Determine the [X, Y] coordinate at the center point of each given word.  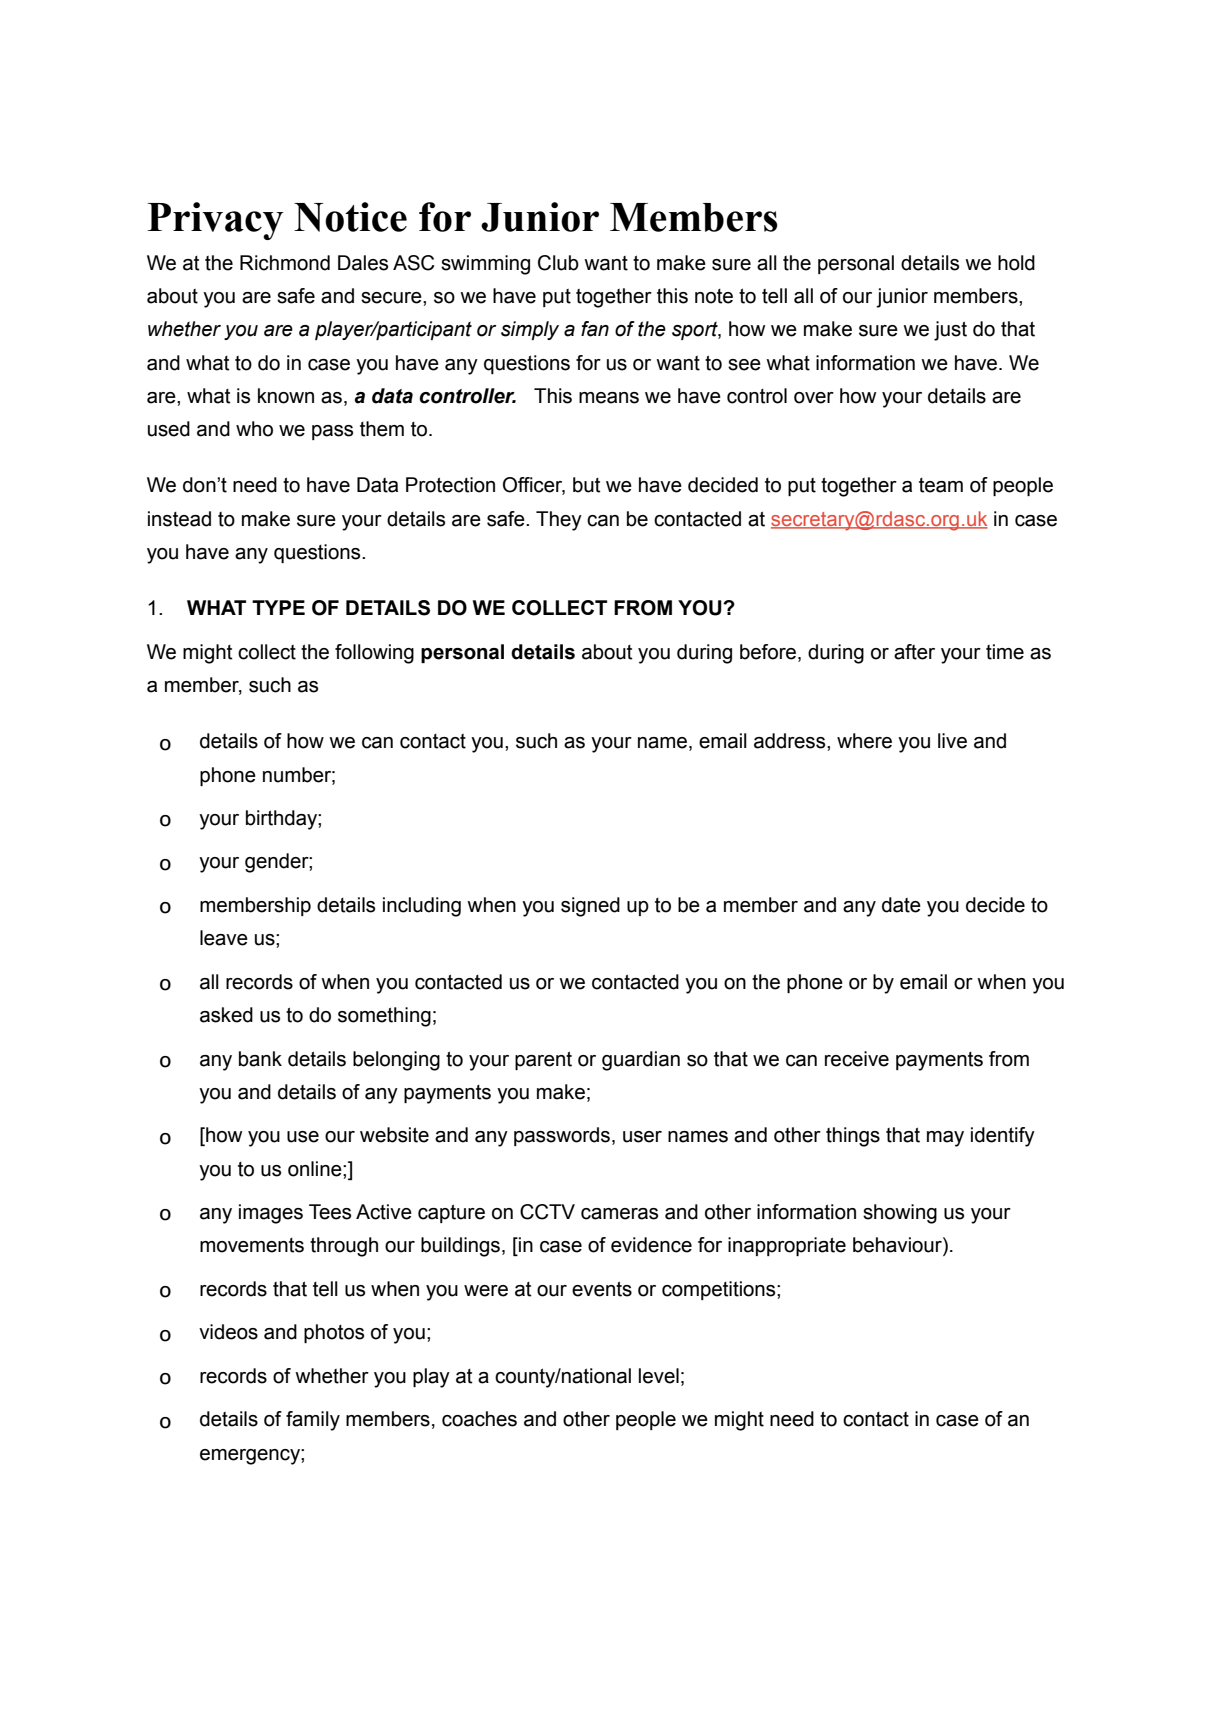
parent [543, 1060]
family [313, 1421]
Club [558, 263]
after [914, 652]
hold [1016, 263]
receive [857, 1059]
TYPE [278, 607]
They [559, 521]
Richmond [285, 263]
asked [226, 1015]
